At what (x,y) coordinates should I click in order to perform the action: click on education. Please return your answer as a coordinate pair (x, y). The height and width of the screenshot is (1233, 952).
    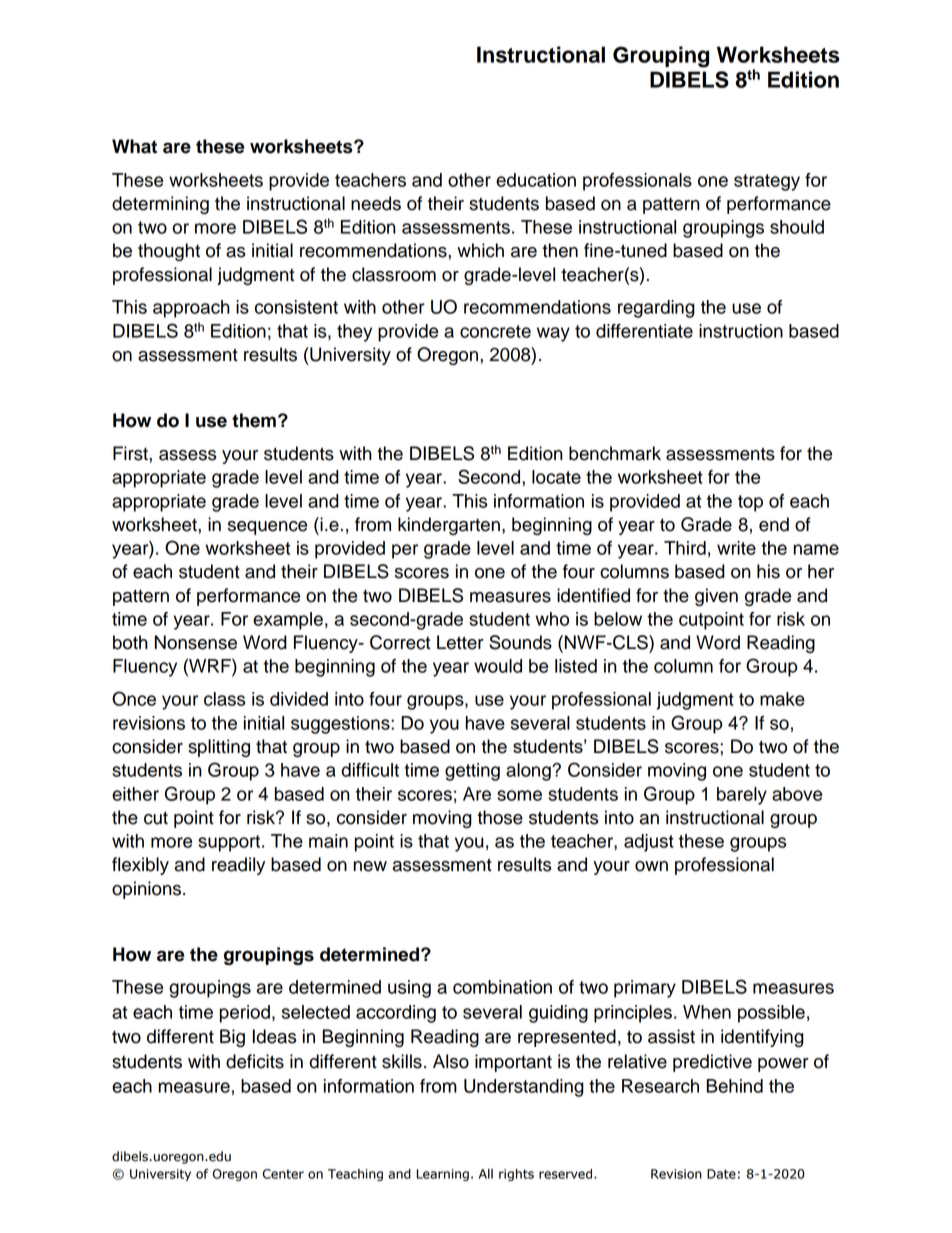
    Looking at the image, I should click on (536, 180).
